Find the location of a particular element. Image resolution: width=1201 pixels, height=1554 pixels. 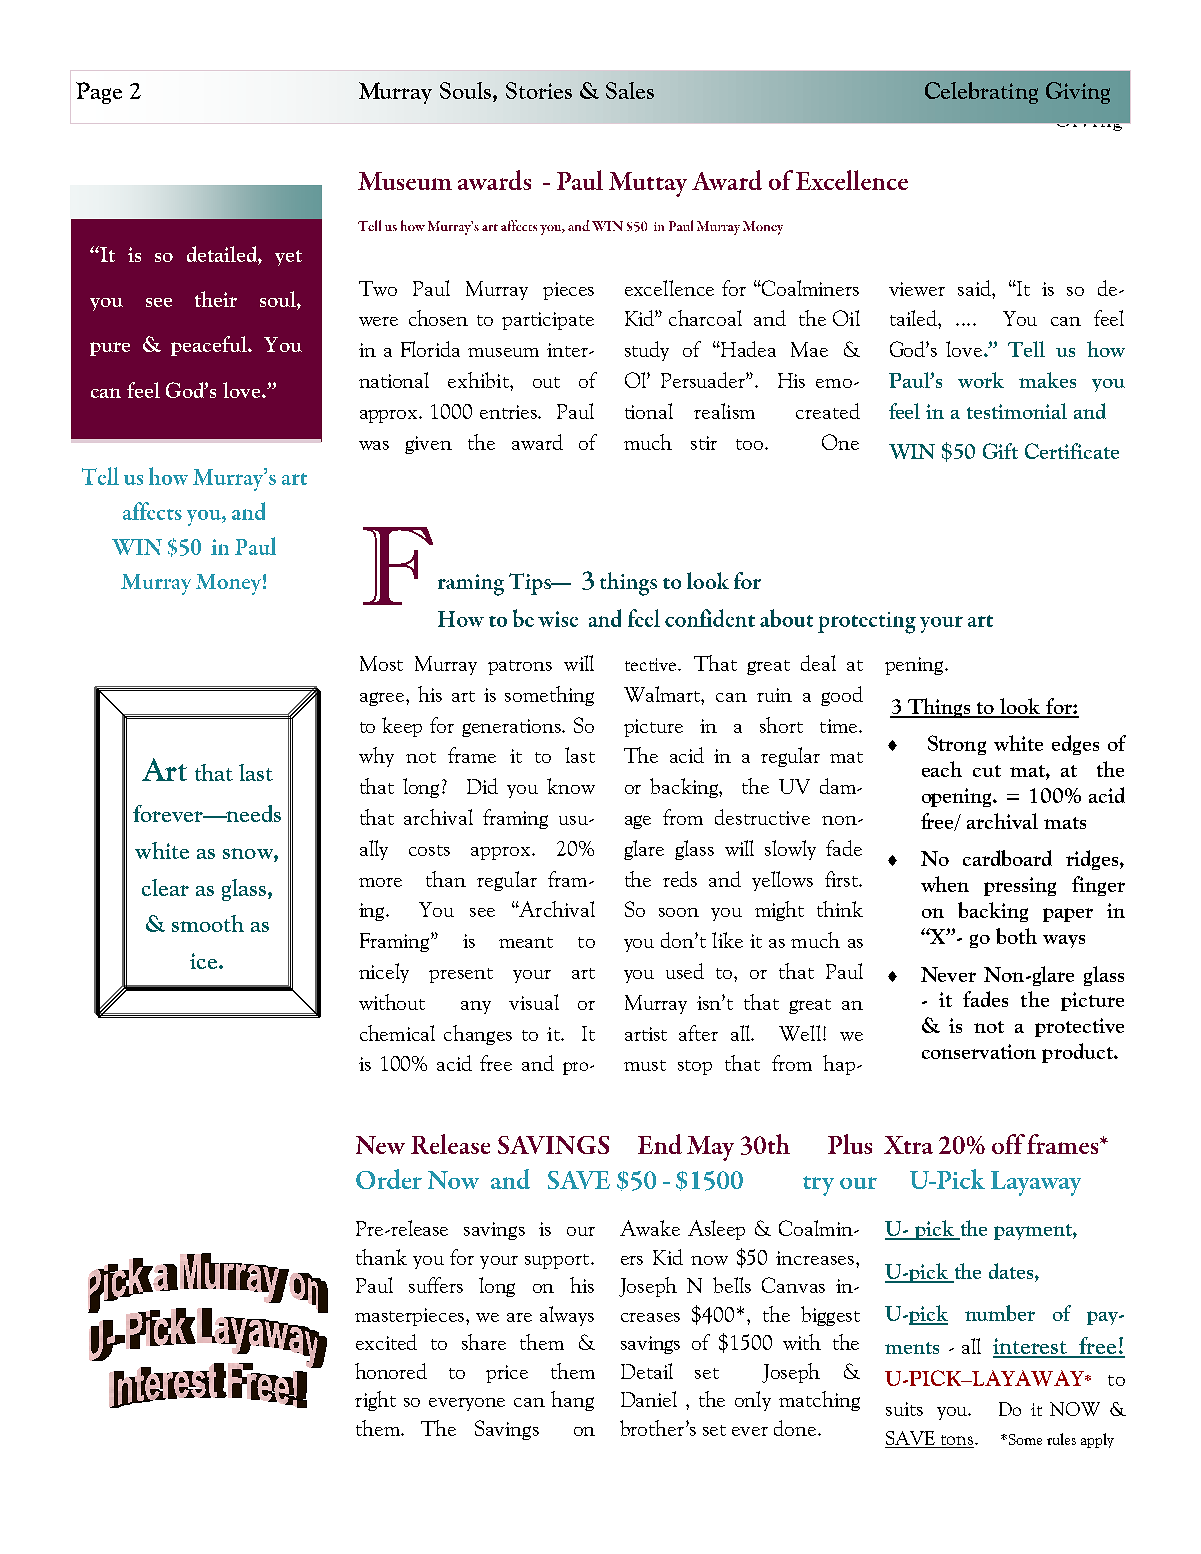

right is located at coordinates (375, 1401).
